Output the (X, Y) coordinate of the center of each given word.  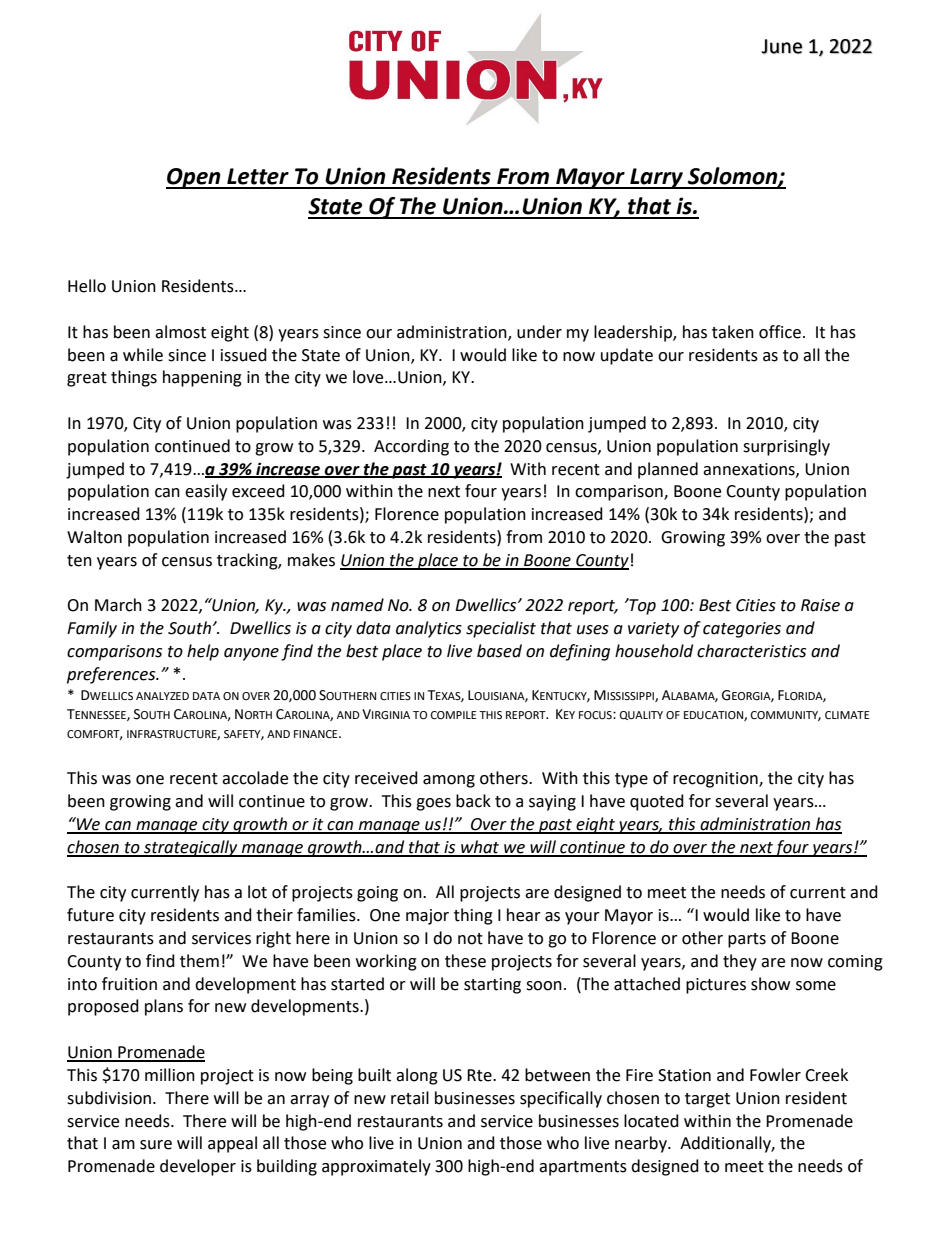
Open (194, 178)
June (782, 46)
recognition (716, 780)
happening (202, 378)
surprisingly (786, 447)
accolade (255, 778)
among (449, 781)
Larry (656, 178)
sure (156, 1145)
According (411, 447)
